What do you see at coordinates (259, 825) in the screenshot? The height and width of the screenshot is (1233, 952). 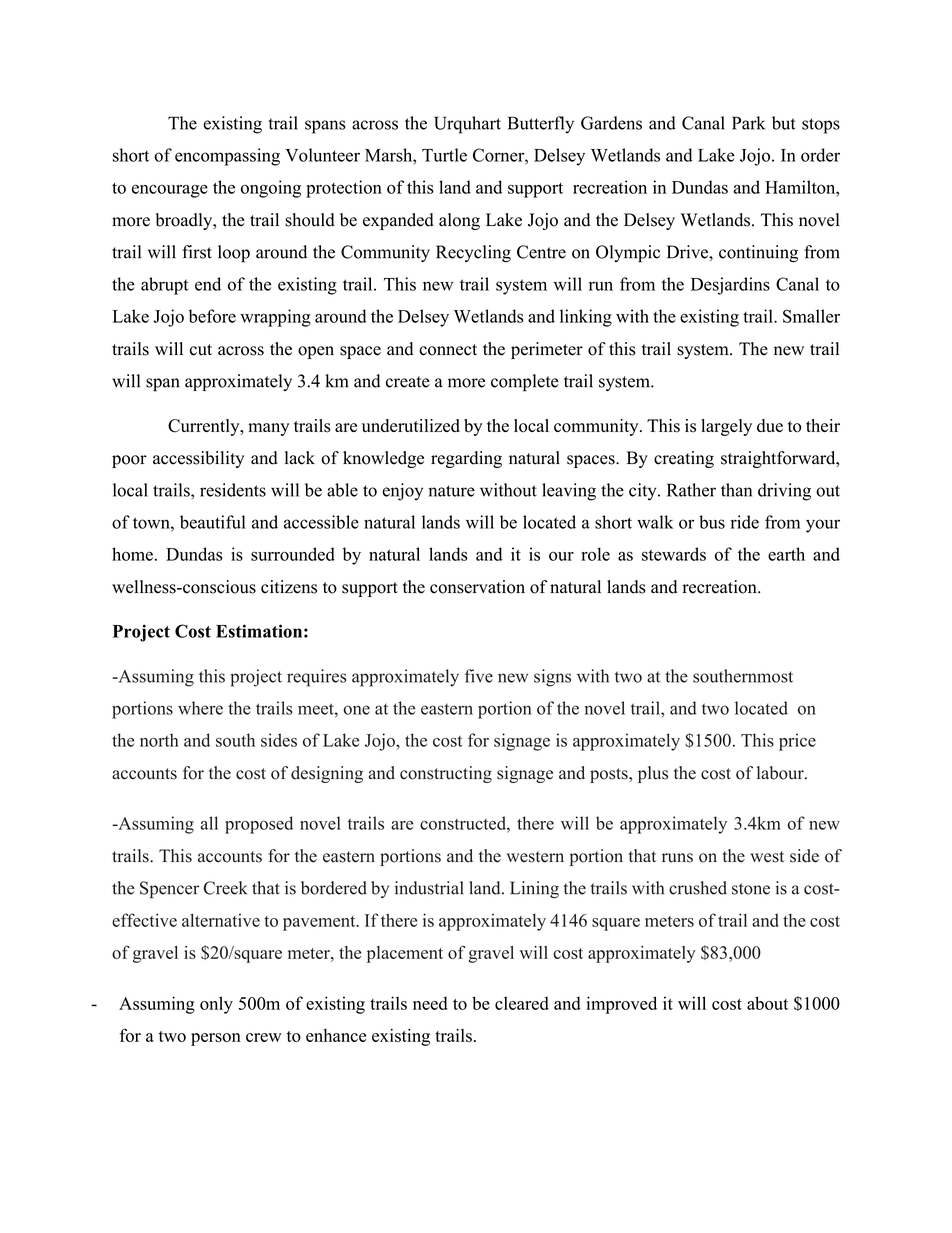 I see `proposed` at bounding box center [259, 825].
